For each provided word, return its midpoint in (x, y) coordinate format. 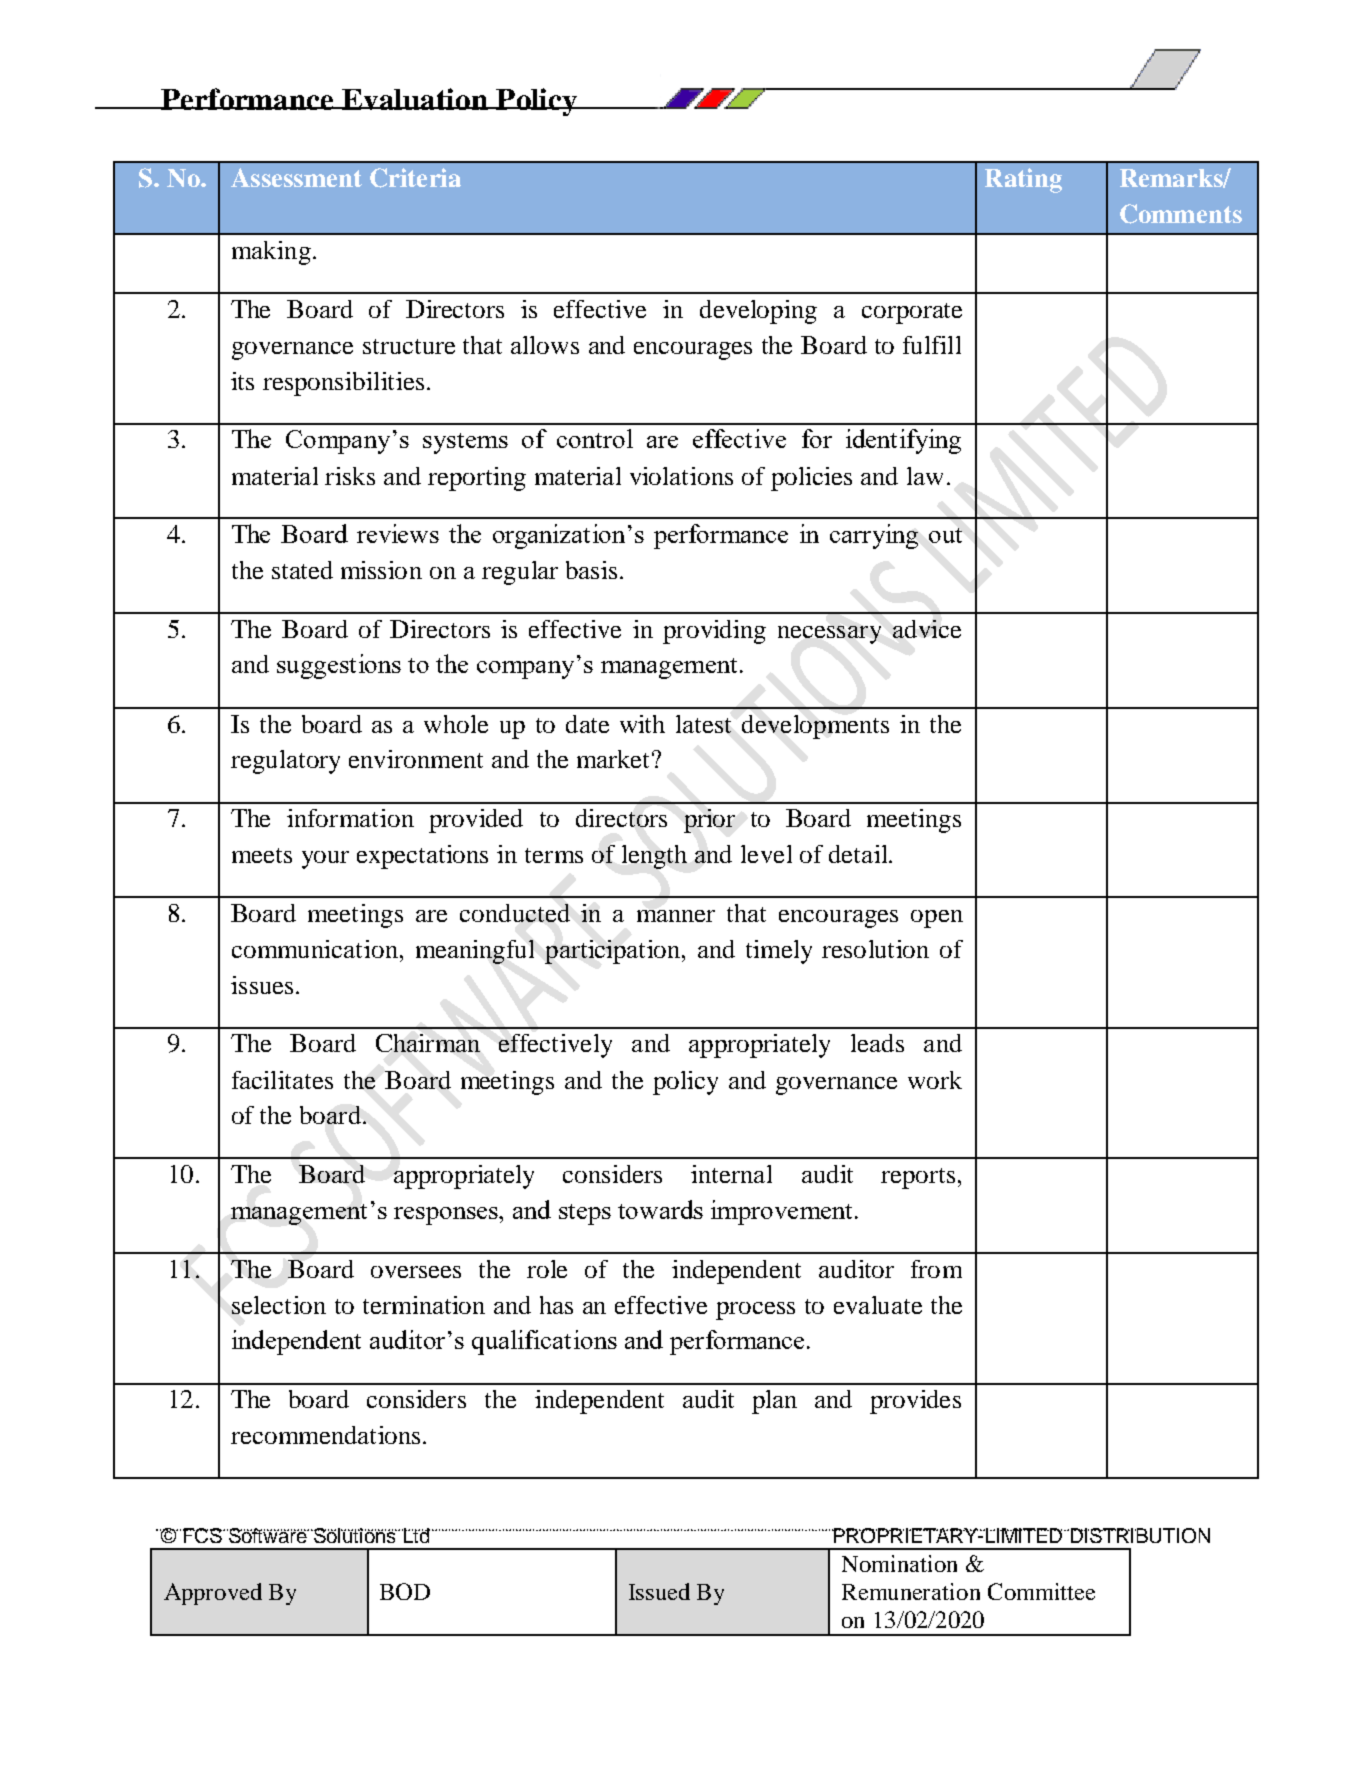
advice (927, 629)
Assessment (296, 177)
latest (703, 724)
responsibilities (343, 384)
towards (660, 1209)
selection (279, 1305)
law (925, 476)
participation (614, 952)
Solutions (354, 1535)
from (936, 1269)
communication (315, 949)
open (937, 919)
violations (681, 476)
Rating (1023, 180)
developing (758, 312)
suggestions (339, 666)
